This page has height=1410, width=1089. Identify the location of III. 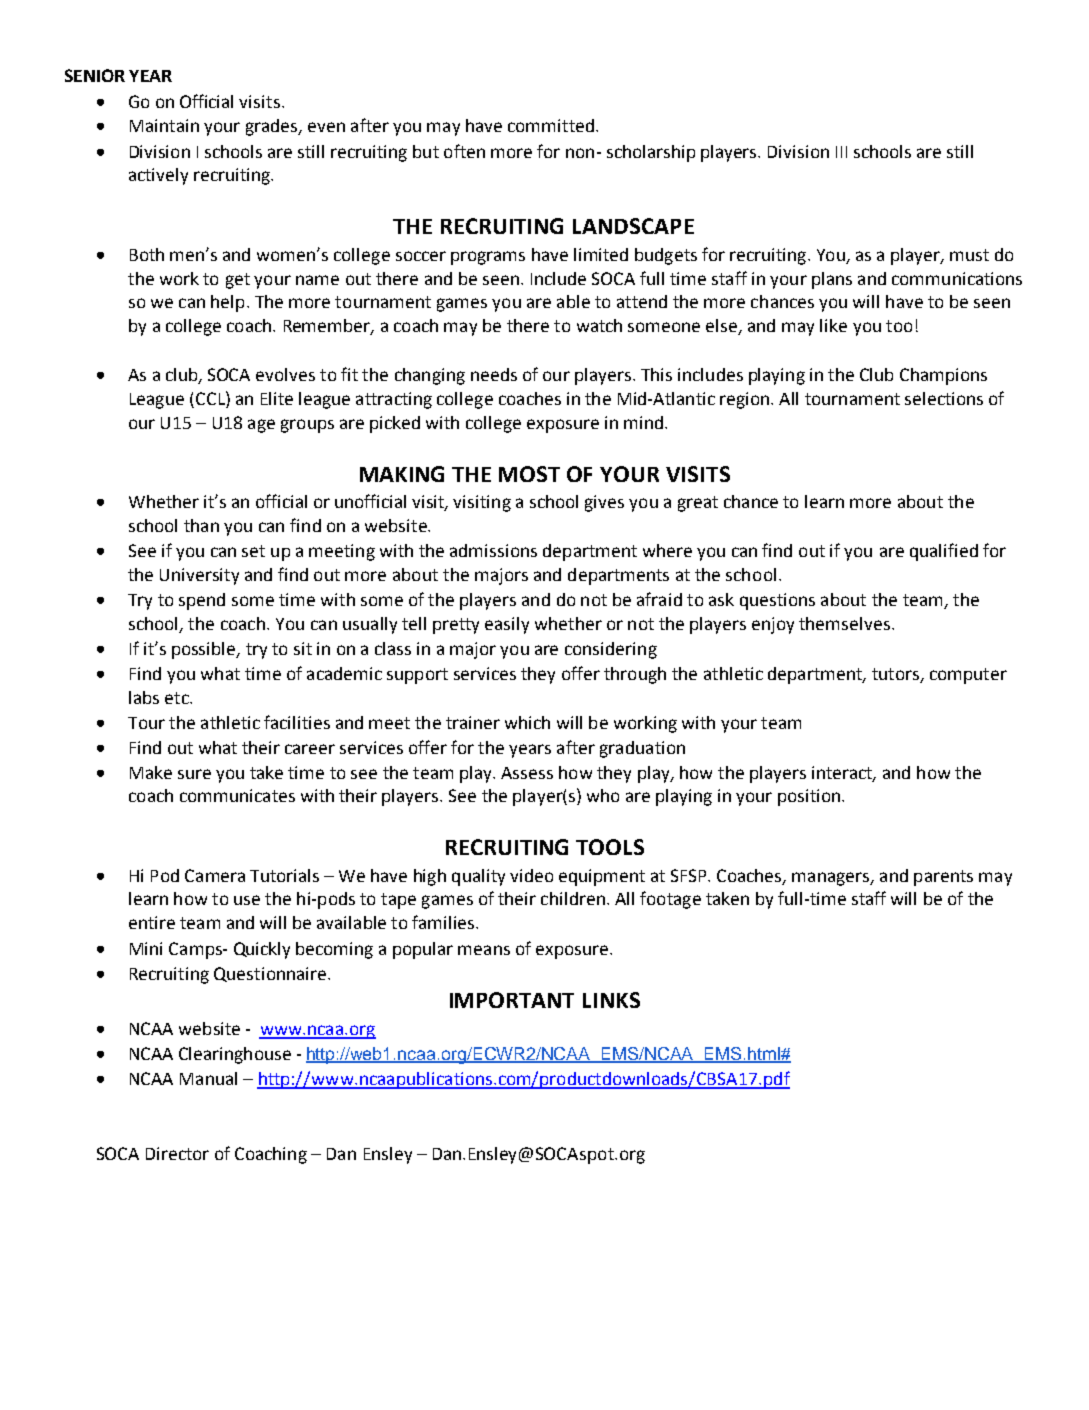
(841, 152).
